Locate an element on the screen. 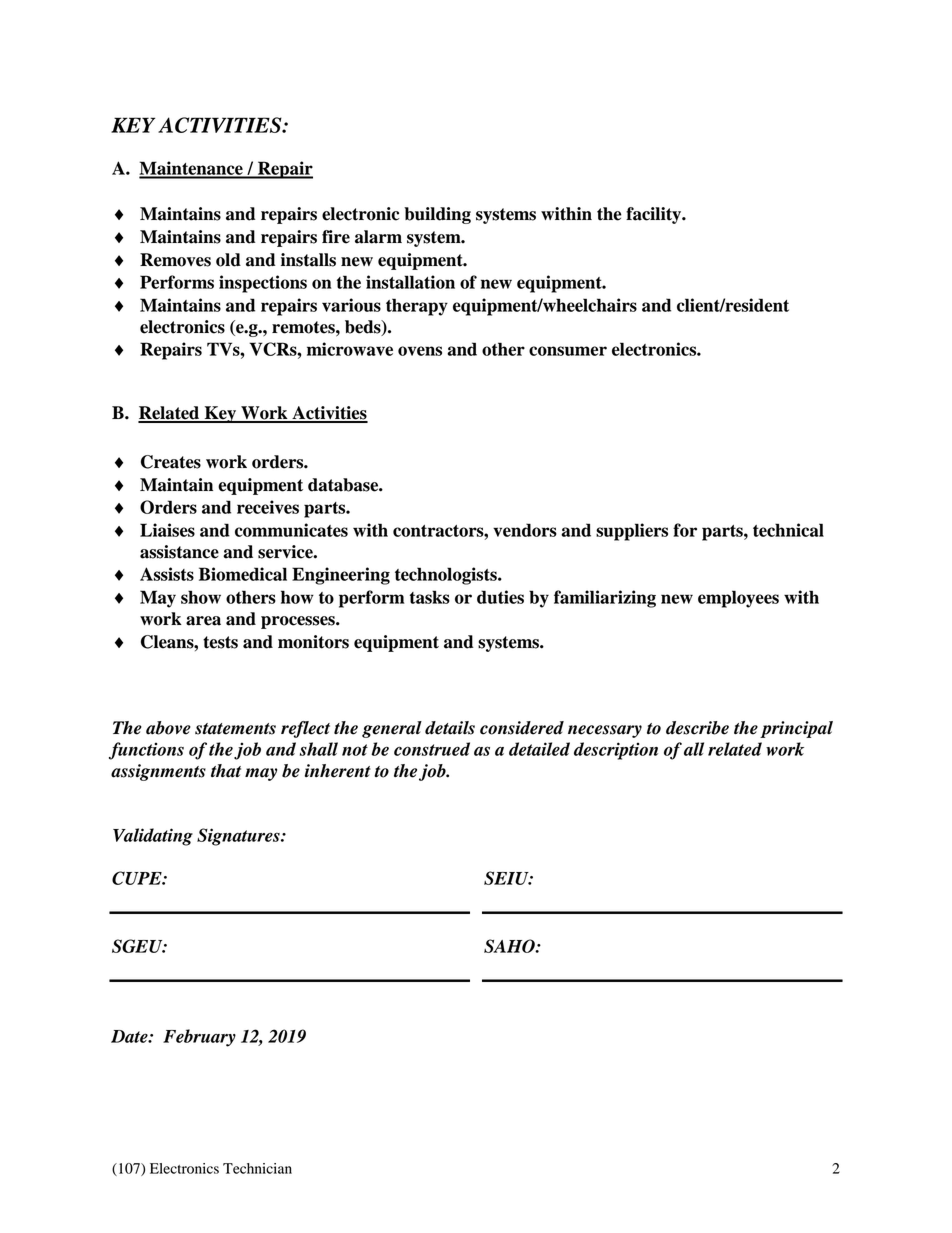 The width and height of the screenshot is (952, 1233). old is located at coordinates (228, 260).
